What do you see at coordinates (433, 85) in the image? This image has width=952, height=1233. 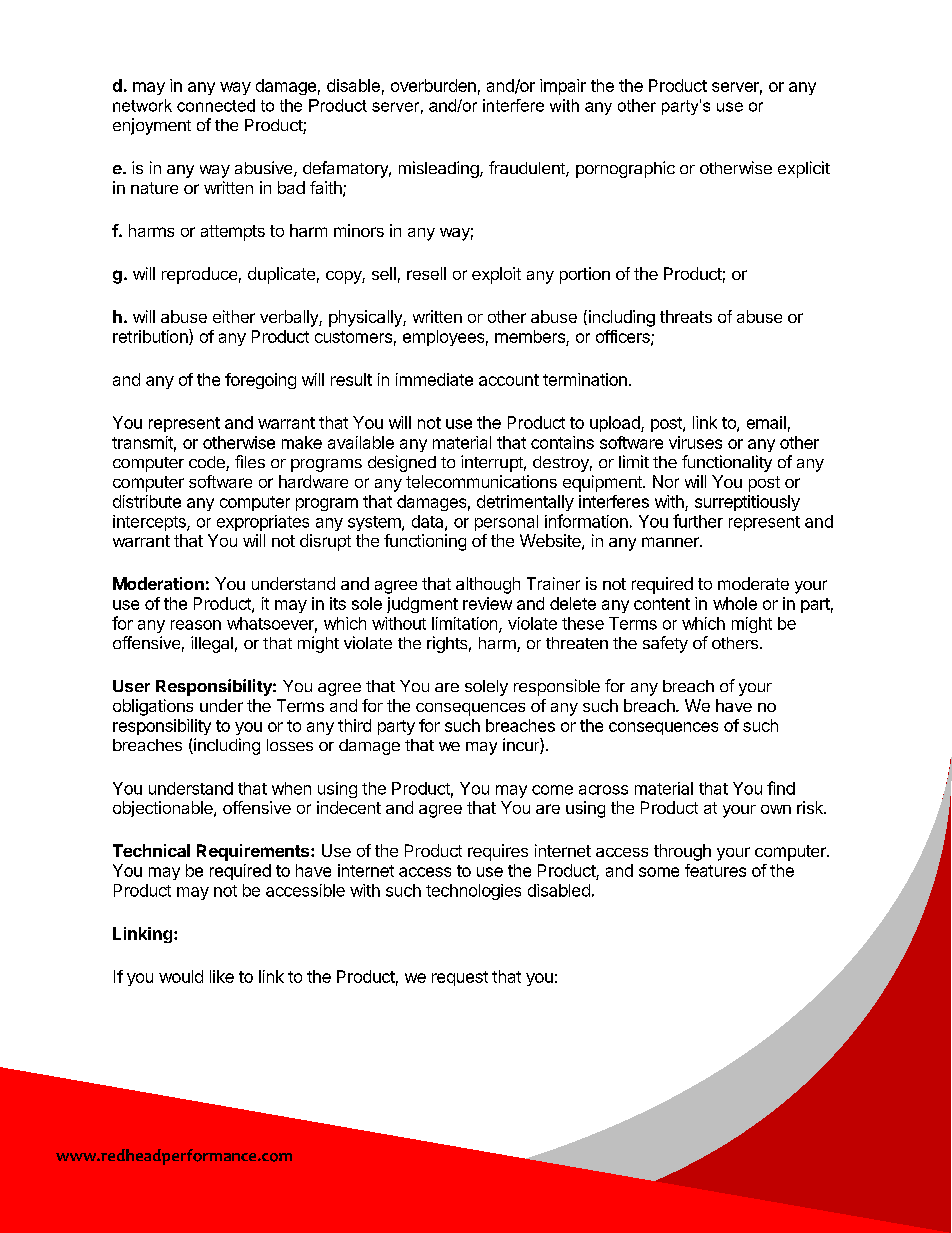 I see `overburden` at bounding box center [433, 85].
